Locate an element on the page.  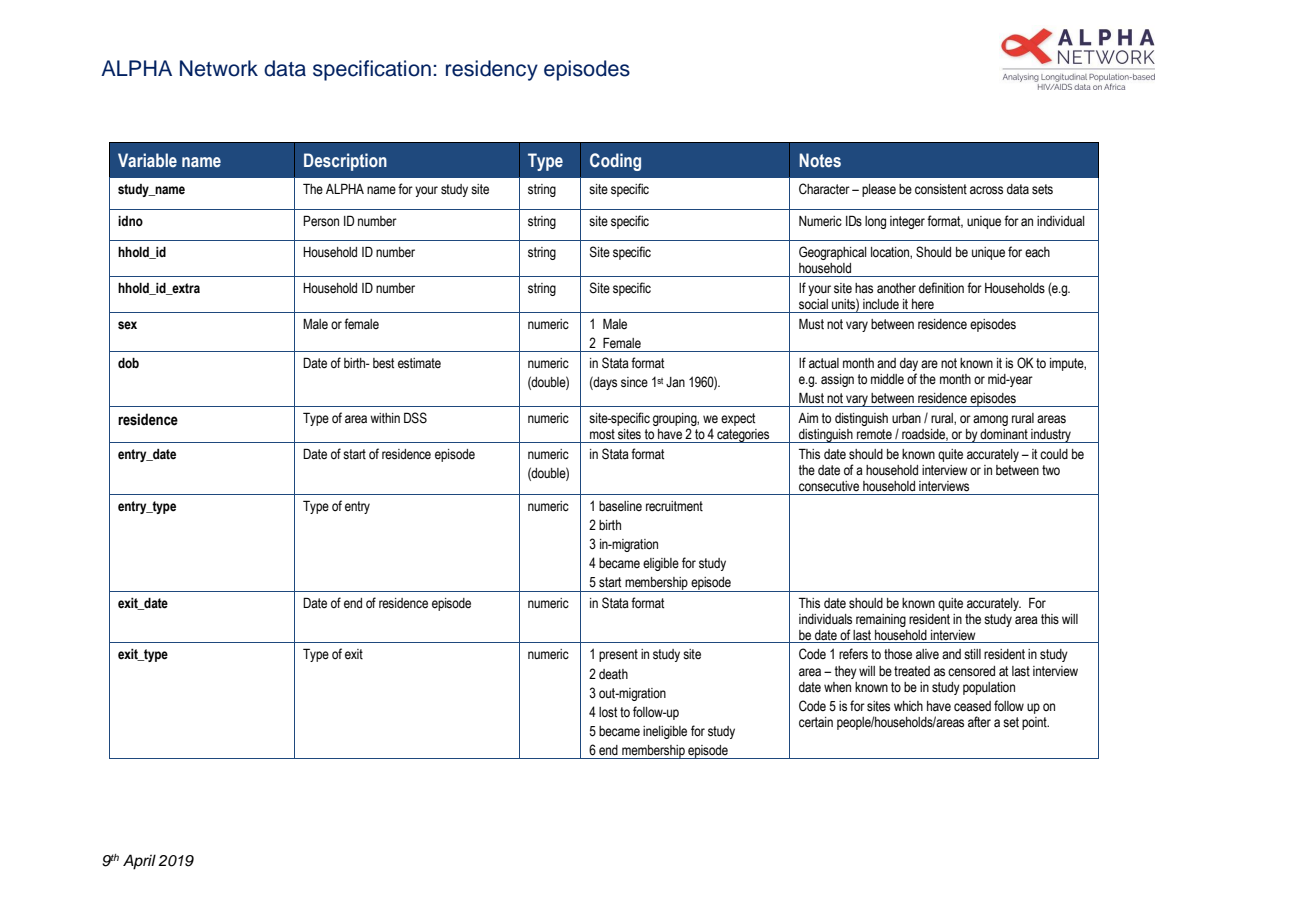
dob is located at coordinates (128, 363).
